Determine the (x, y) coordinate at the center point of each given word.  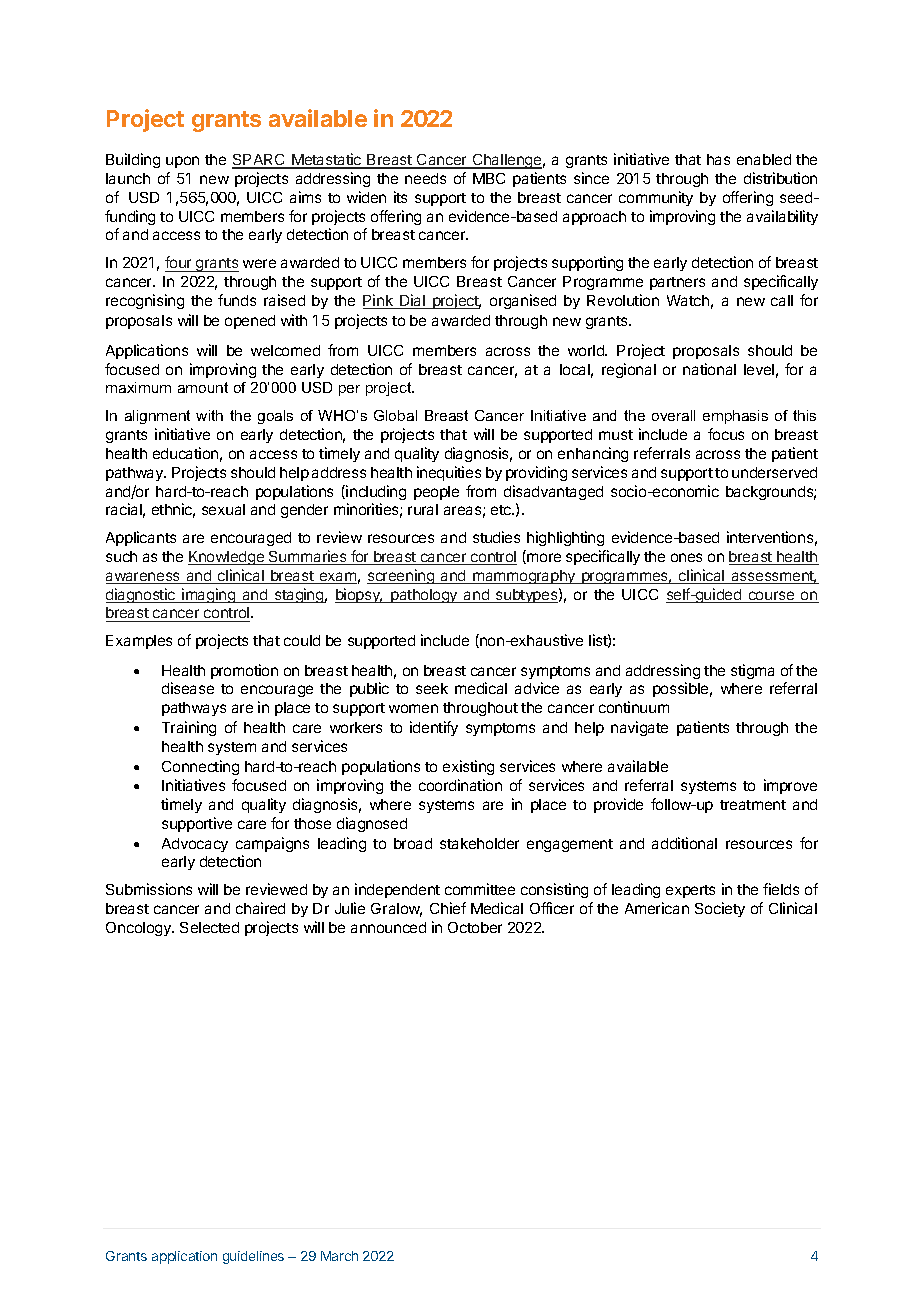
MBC (489, 178)
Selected (209, 927)
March (339, 1256)
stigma (752, 671)
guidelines (253, 1257)
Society (720, 909)
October (475, 927)
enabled (764, 159)
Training (189, 728)
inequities (449, 473)
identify (434, 728)
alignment (157, 417)
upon (182, 162)
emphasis (735, 417)
